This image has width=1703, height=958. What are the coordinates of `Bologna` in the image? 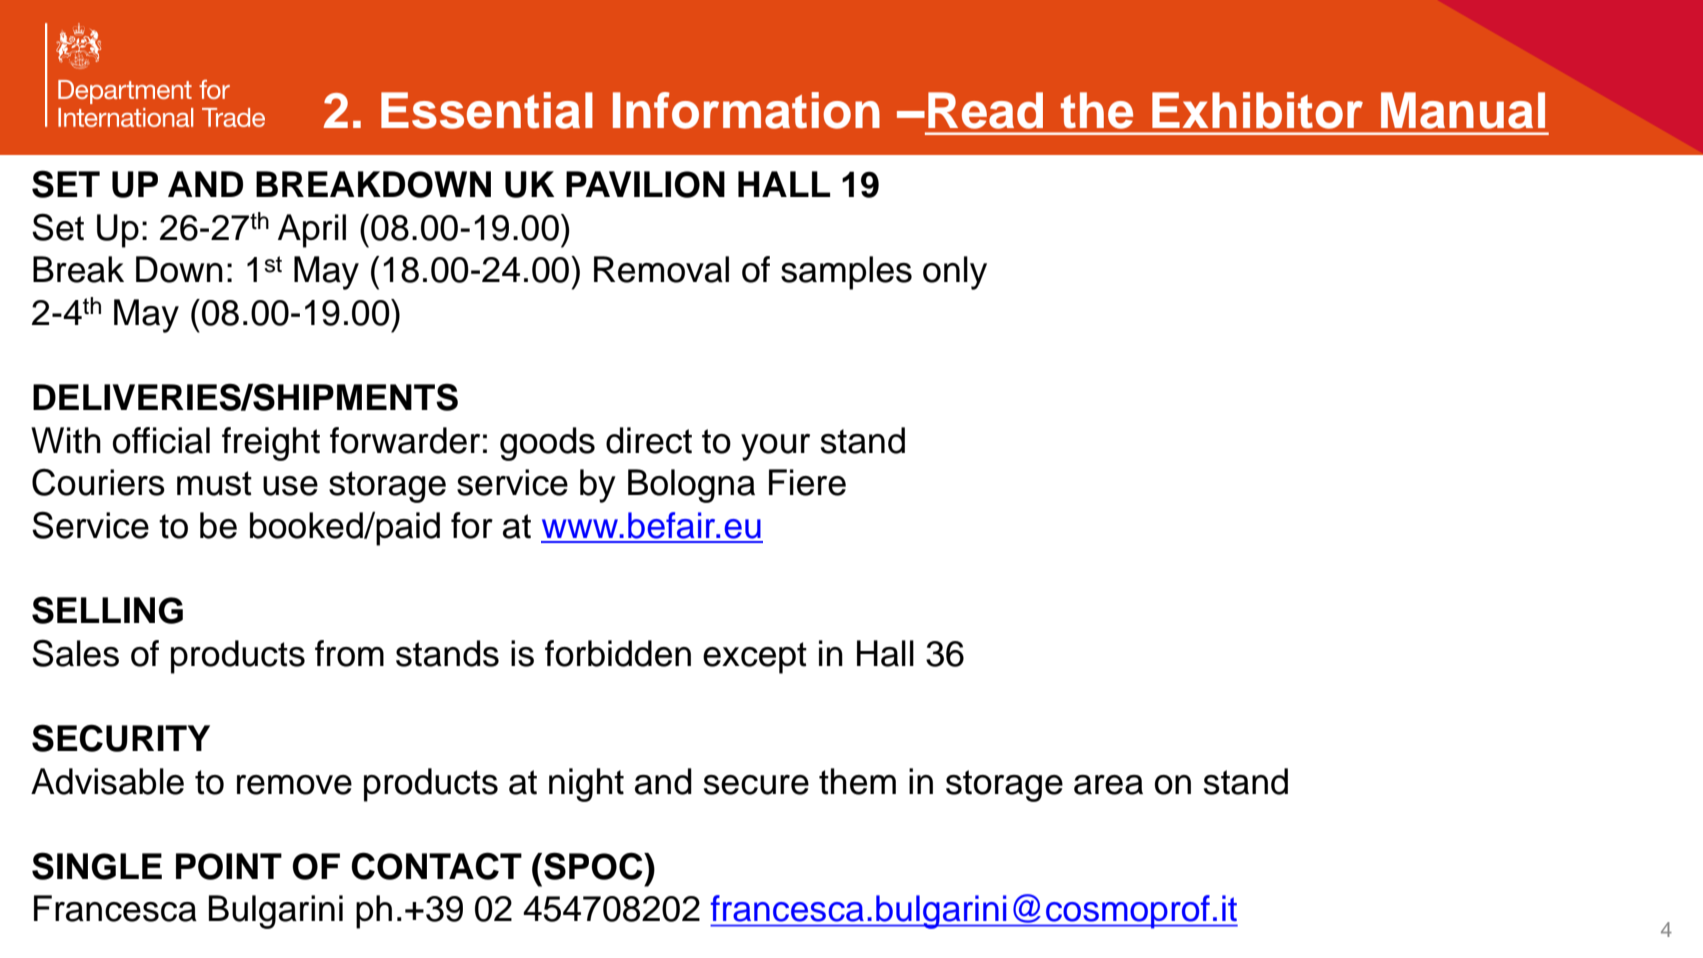 It's located at (691, 486).
